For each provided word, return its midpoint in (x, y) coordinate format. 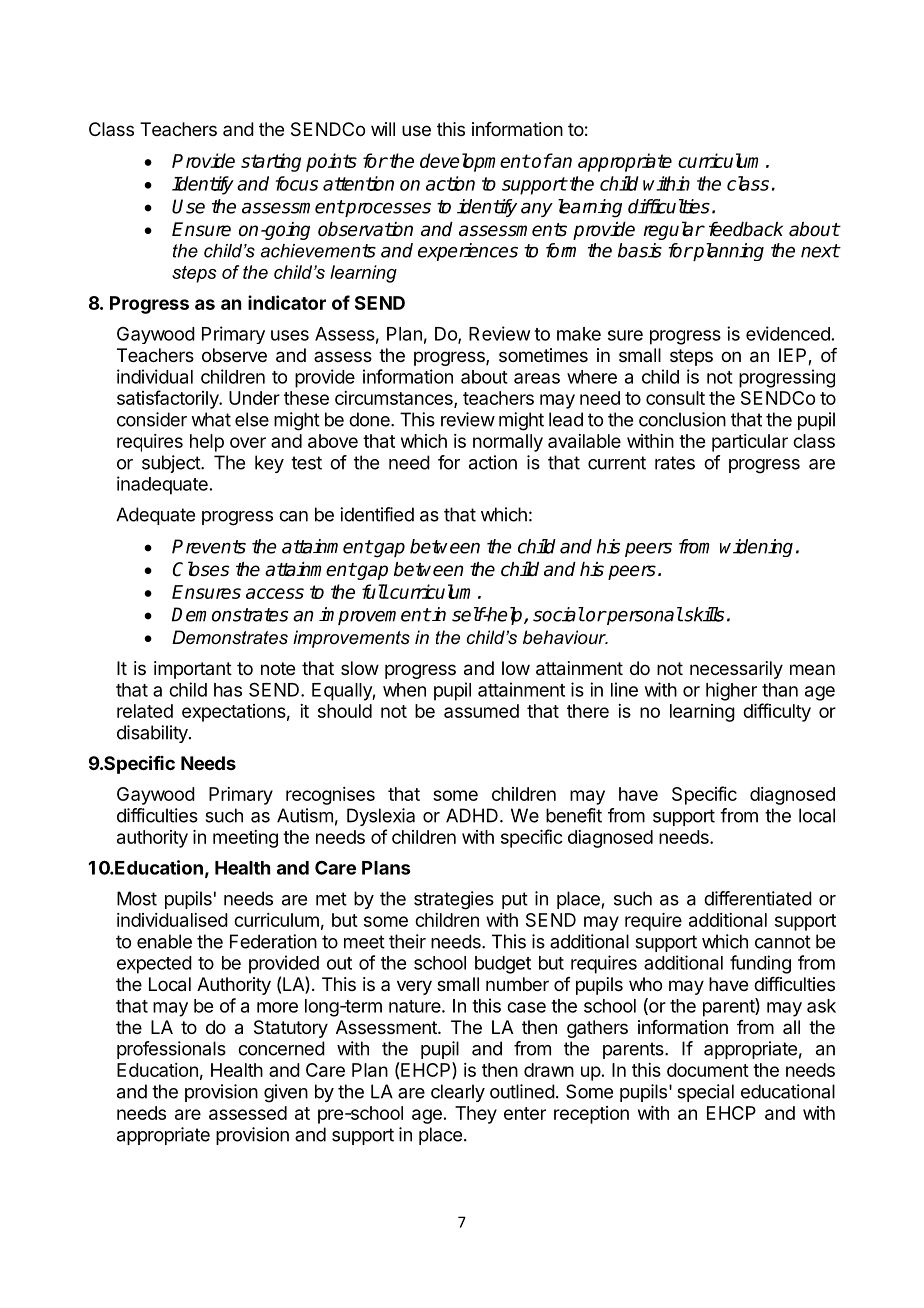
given (286, 1093)
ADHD (472, 815)
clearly (458, 1093)
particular (750, 443)
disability (153, 734)
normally (508, 443)
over (248, 442)
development (475, 162)
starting (271, 162)
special (705, 1093)
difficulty (777, 712)
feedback (746, 229)
